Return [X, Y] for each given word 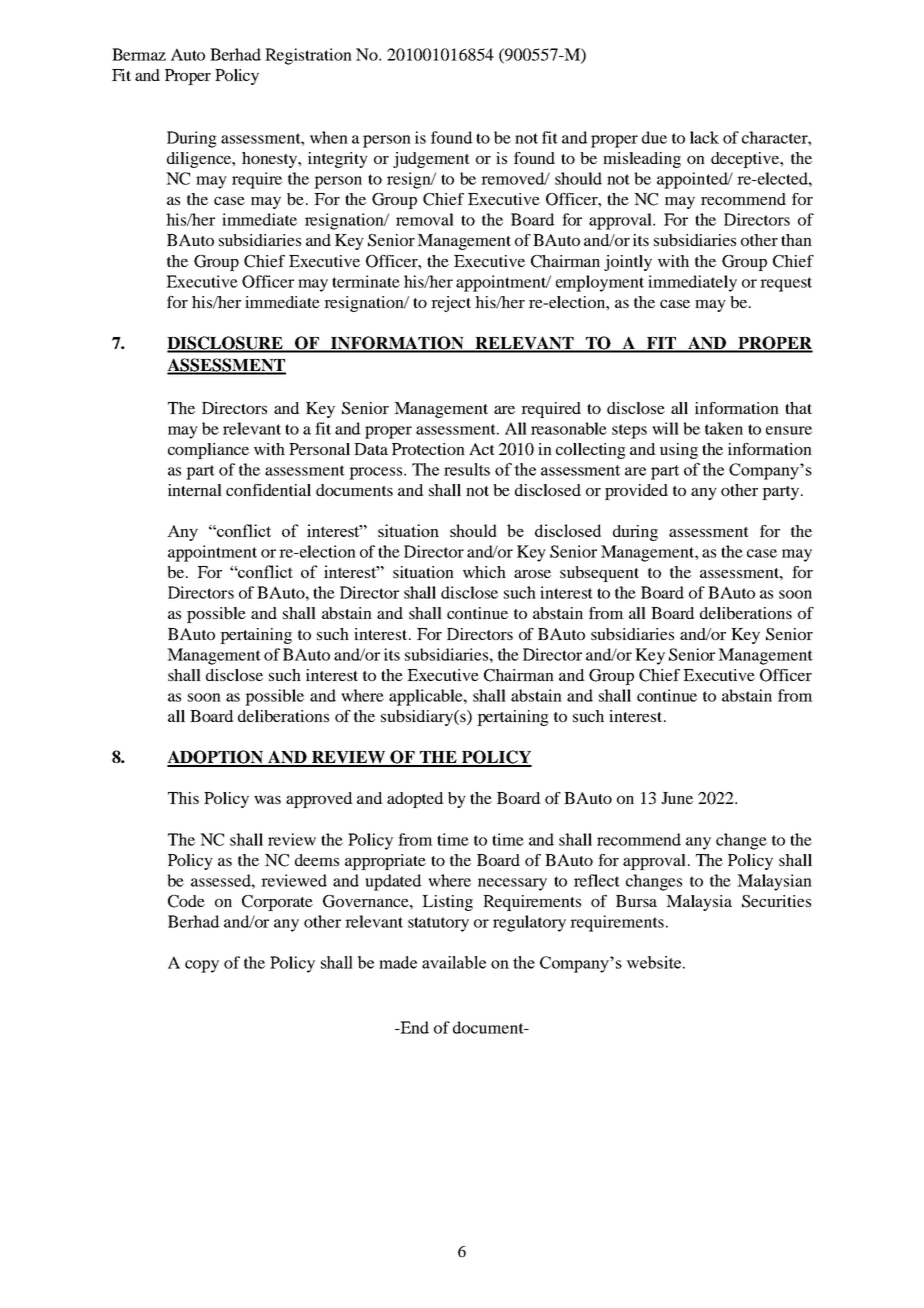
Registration [308, 56]
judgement [431, 160]
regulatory [529, 923]
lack [704, 137]
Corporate [277, 903]
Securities [776, 901]
